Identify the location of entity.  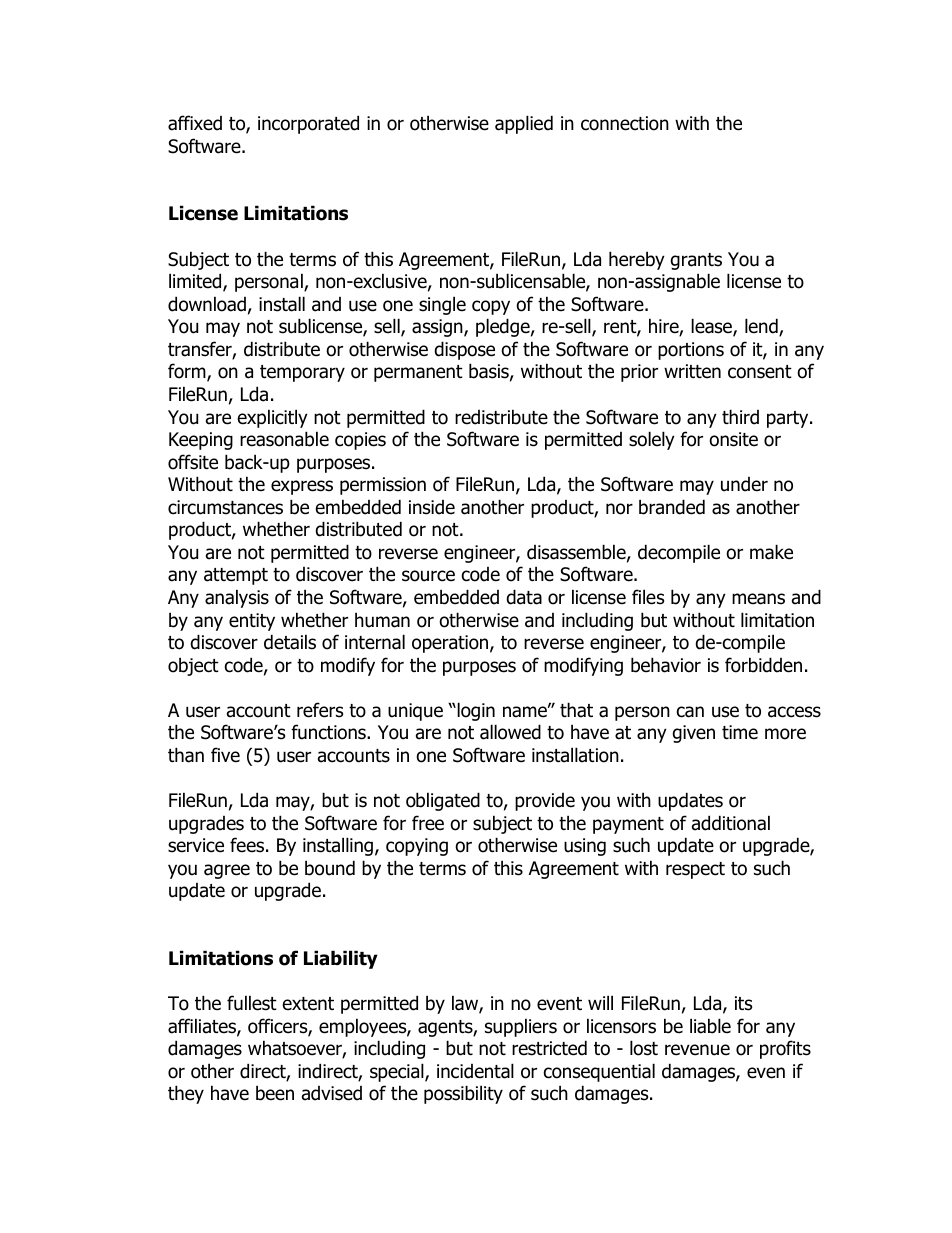
(252, 622).
